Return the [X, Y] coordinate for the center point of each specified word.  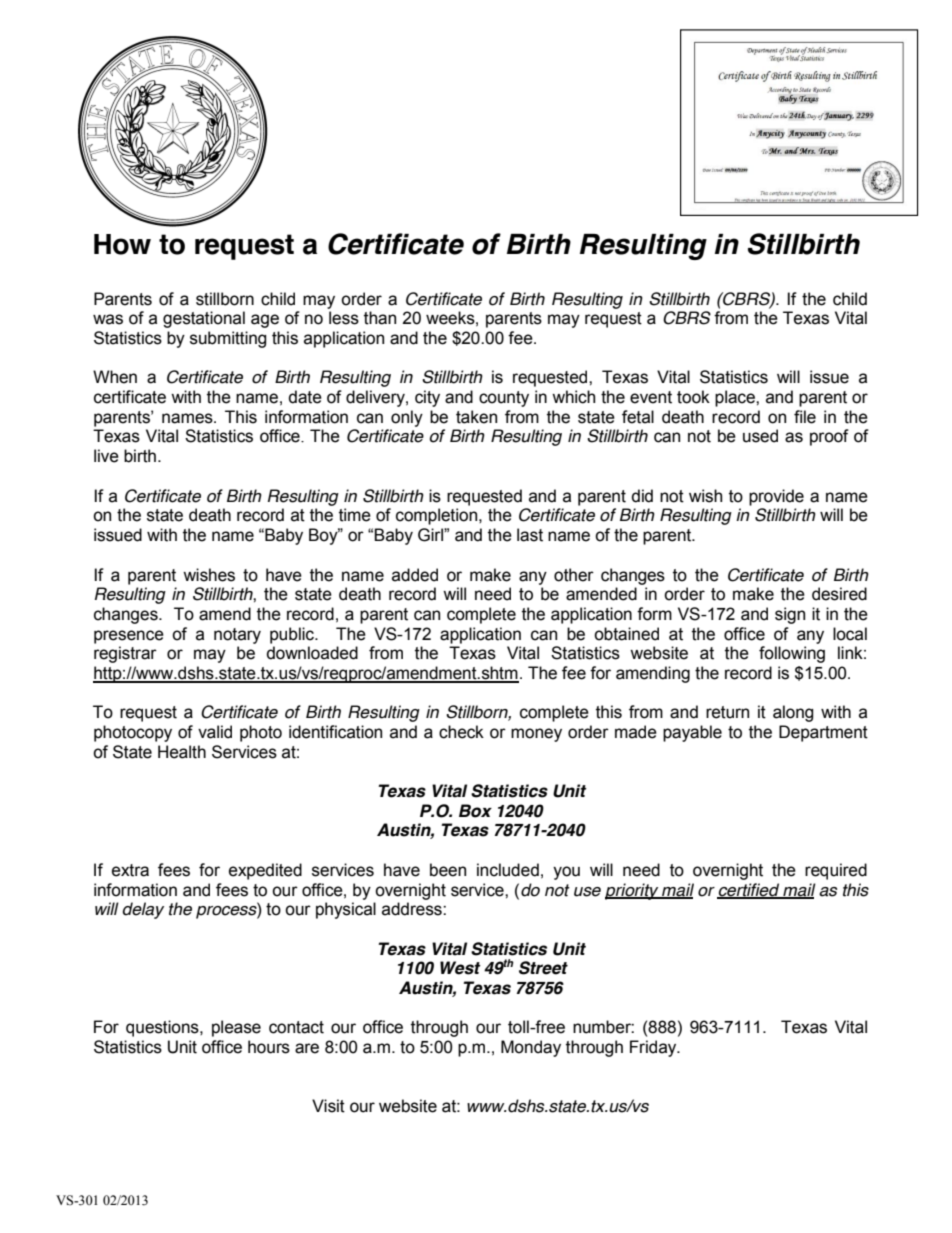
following [792, 654]
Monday [531, 1048]
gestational [204, 319]
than [380, 318]
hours [269, 1047]
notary [237, 636]
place [736, 398]
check [461, 732]
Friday [654, 1048]
